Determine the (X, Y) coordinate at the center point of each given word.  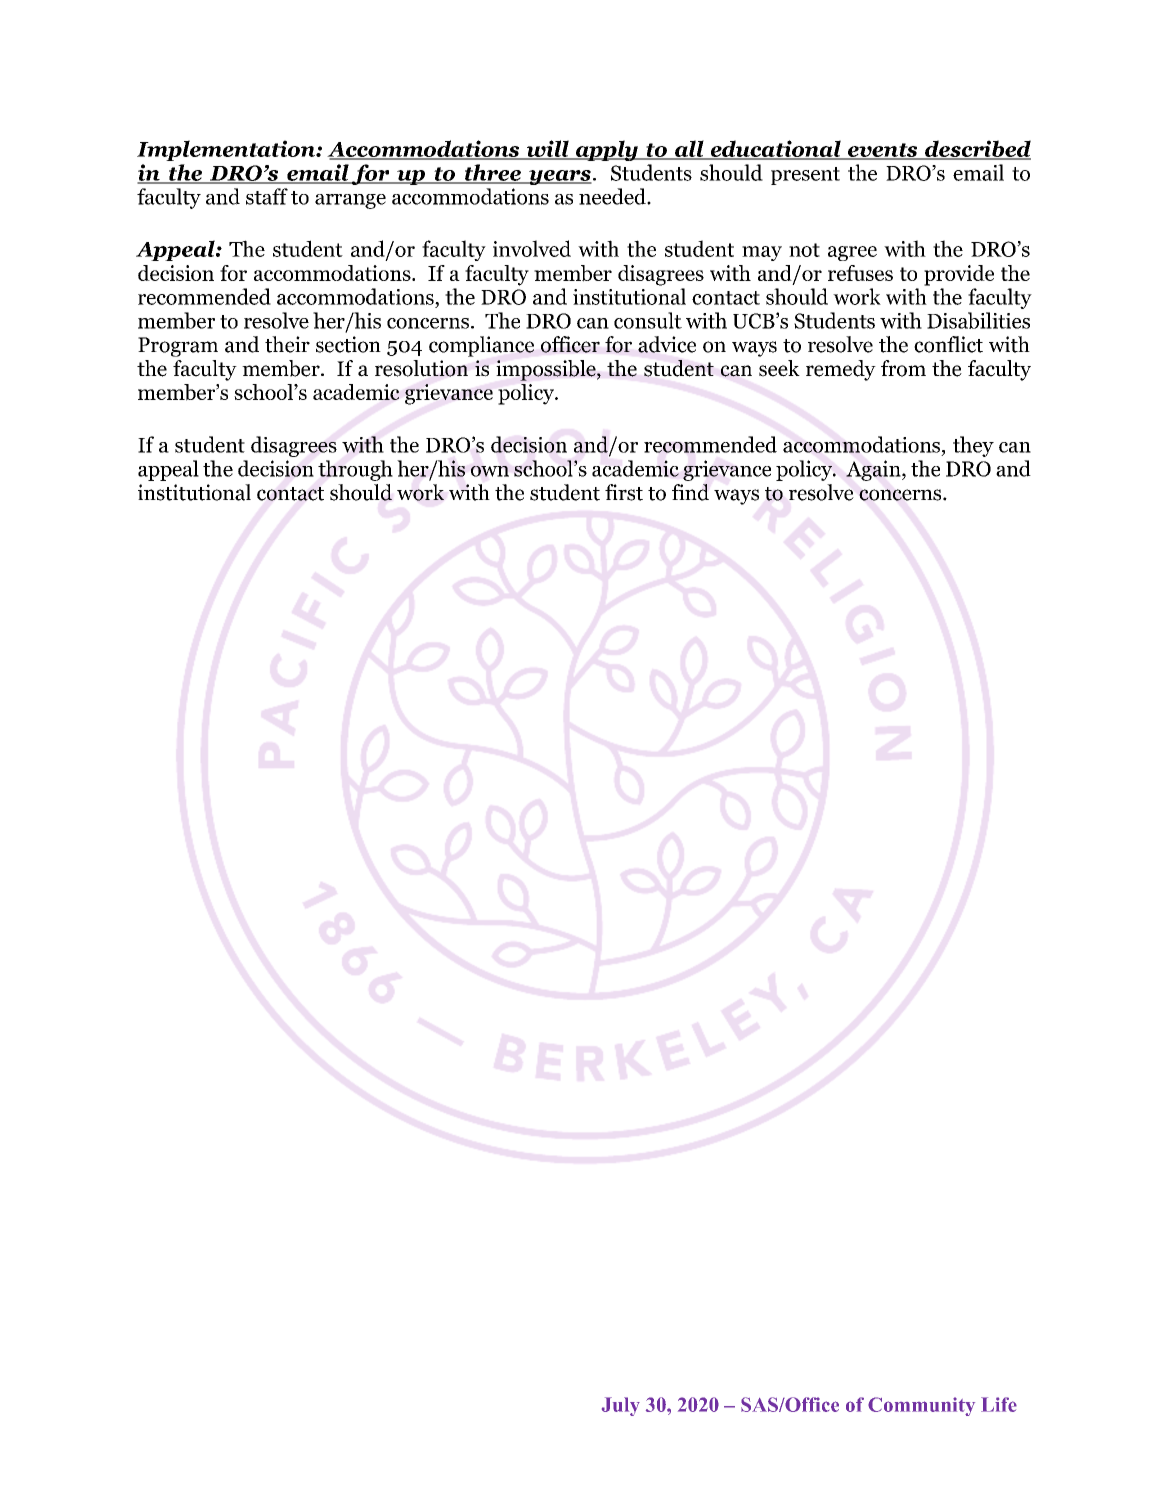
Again (874, 470)
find (690, 492)
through (355, 470)
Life (999, 1404)
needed (613, 196)
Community (921, 1406)
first (624, 492)
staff (267, 196)
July (621, 1406)
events (883, 151)
